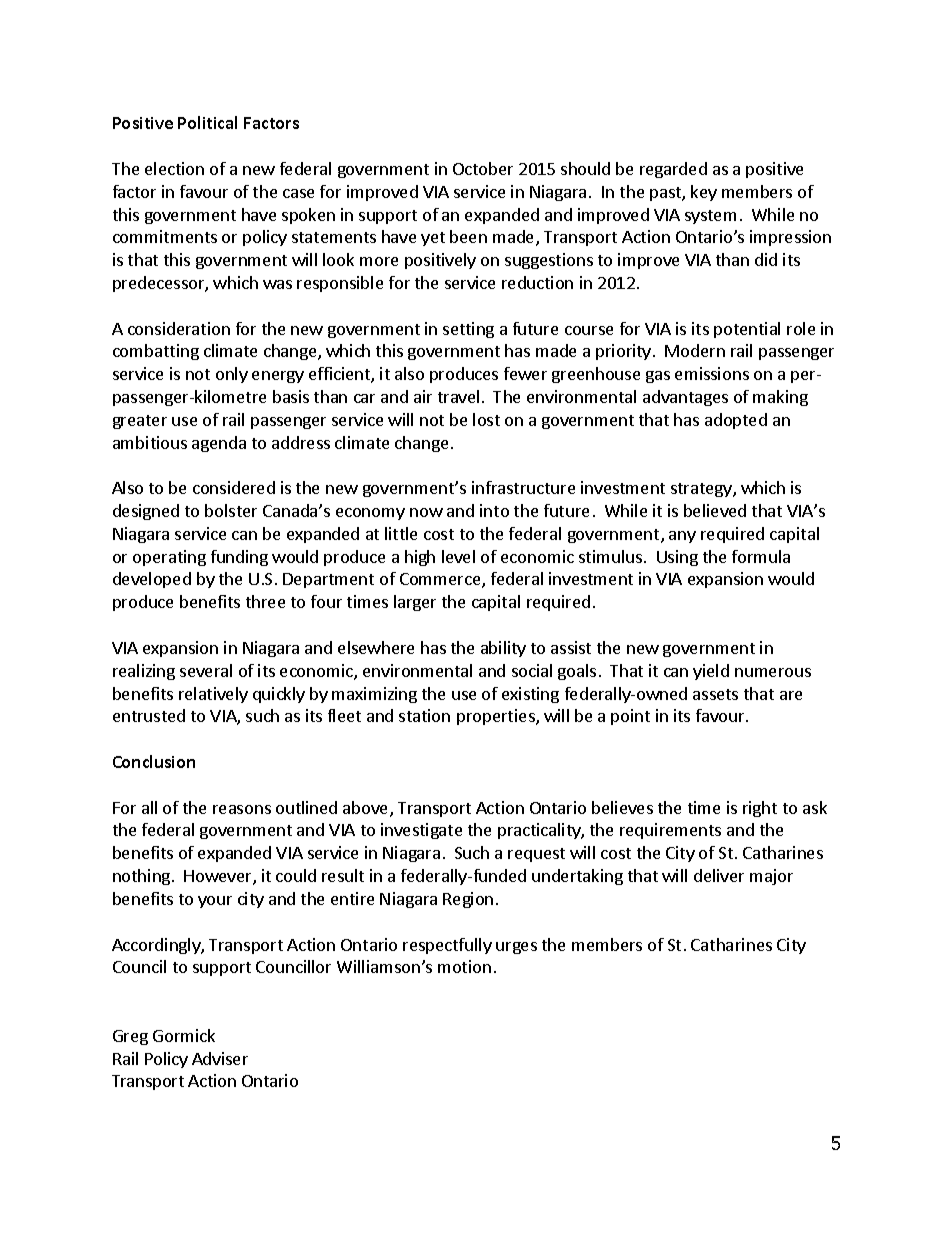 This document has height=1233, width=952. What do you see at coordinates (464, 966) in the document?
I see `motion` at bounding box center [464, 966].
